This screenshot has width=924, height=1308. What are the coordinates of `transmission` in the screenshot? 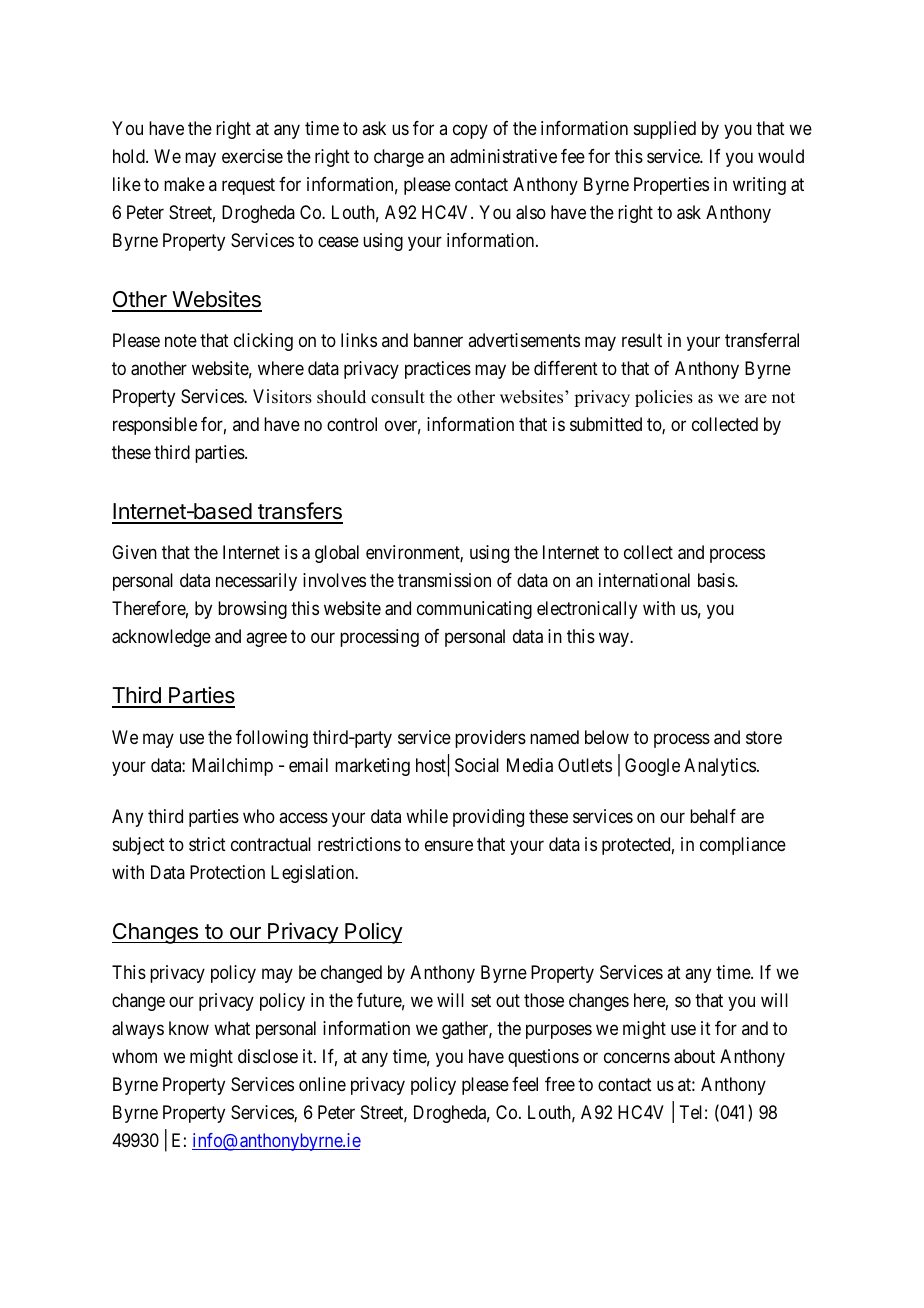 It's located at (444, 580).
